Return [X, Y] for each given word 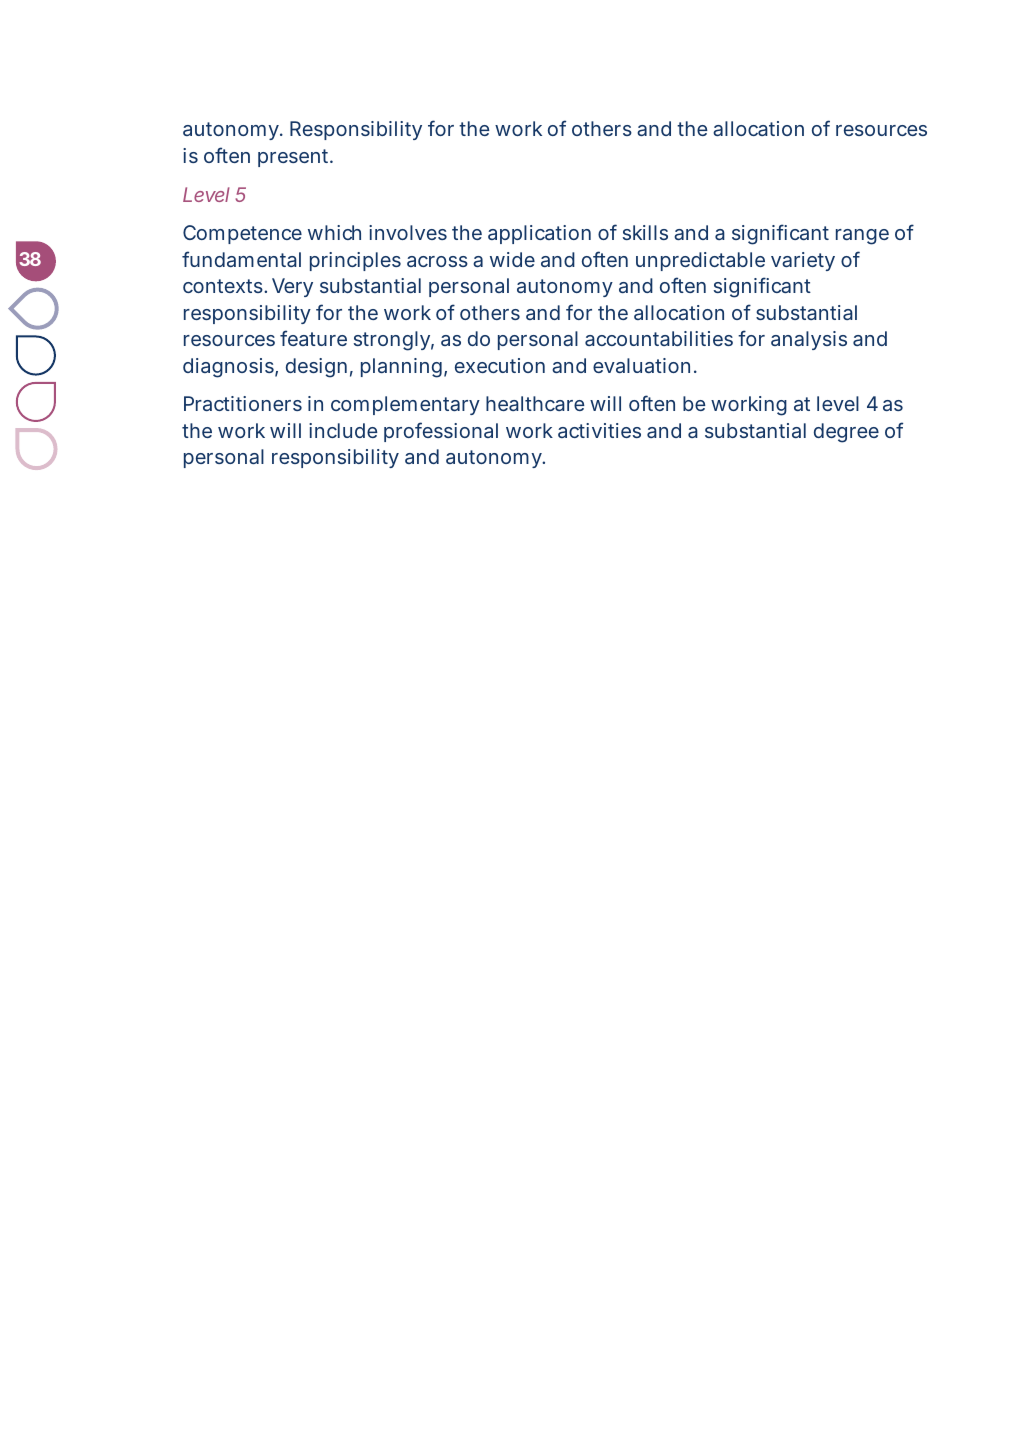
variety [803, 261]
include [343, 430]
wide [512, 259]
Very [292, 287]
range [862, 237]
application [539, 234]
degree [846, 433]
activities [599, 430]
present [295, 158]
